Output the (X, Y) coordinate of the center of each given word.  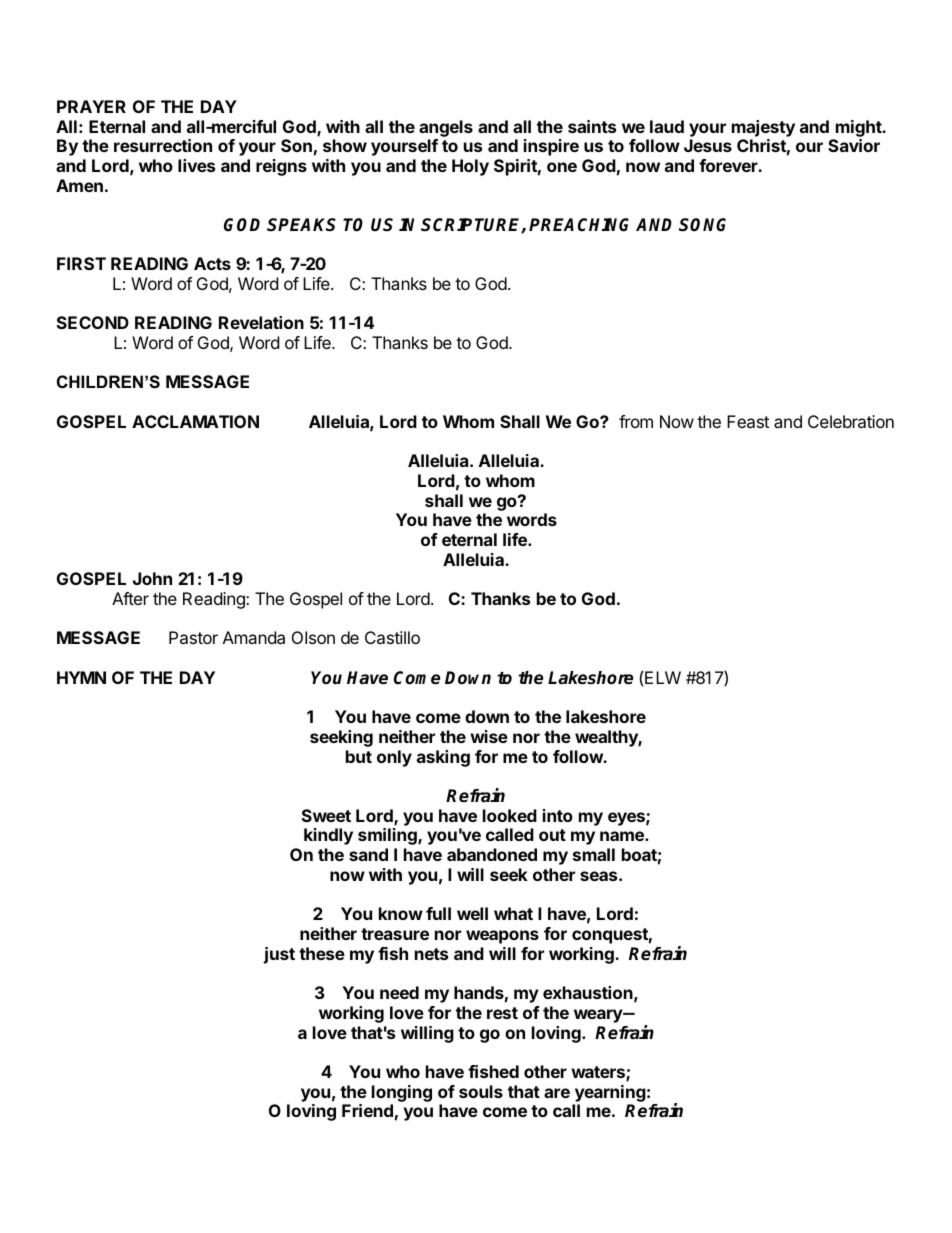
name (623, 836)
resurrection (163, 145)
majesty (763, 128)
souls (481, 1091)
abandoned (492, 854)
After (130, 598)
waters (599, 1073)
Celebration (851, 421)
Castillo (392, 637)
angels (446, 128)
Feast (748, 421)
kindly (328, 836)
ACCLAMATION (195, 421)
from (636, 421)
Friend (367, 1110)
